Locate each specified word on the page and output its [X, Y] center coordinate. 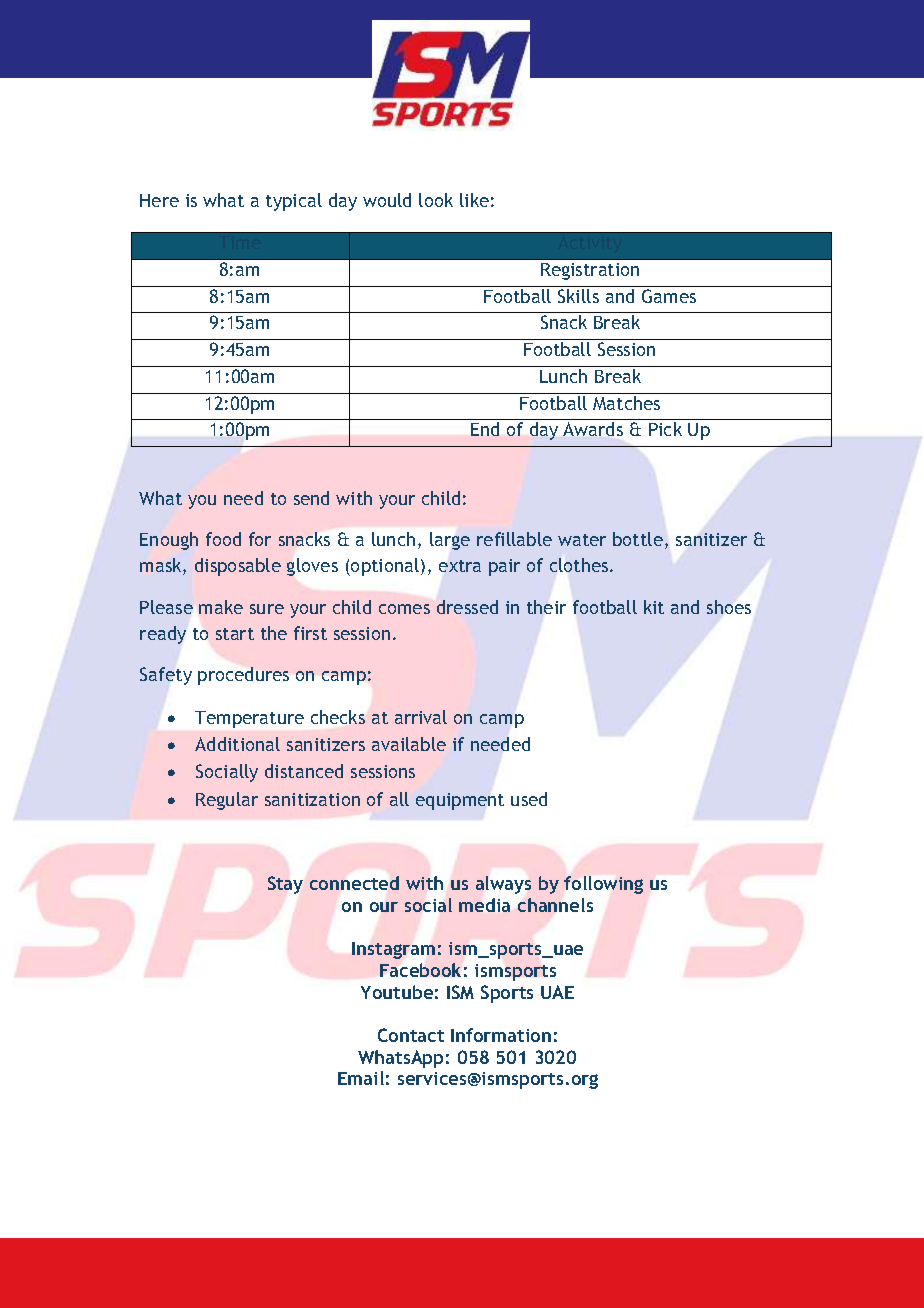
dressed [467, 607]
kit [654, 607]
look [436, 200]
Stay [285, 885]
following [603, 885]
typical [294, 202]
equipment [460, 801]
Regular [227, 801]
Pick [665, 429]
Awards [593, 429]
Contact [411, 1035]
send [311, 498]
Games [669, 296]
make [221, 607]
